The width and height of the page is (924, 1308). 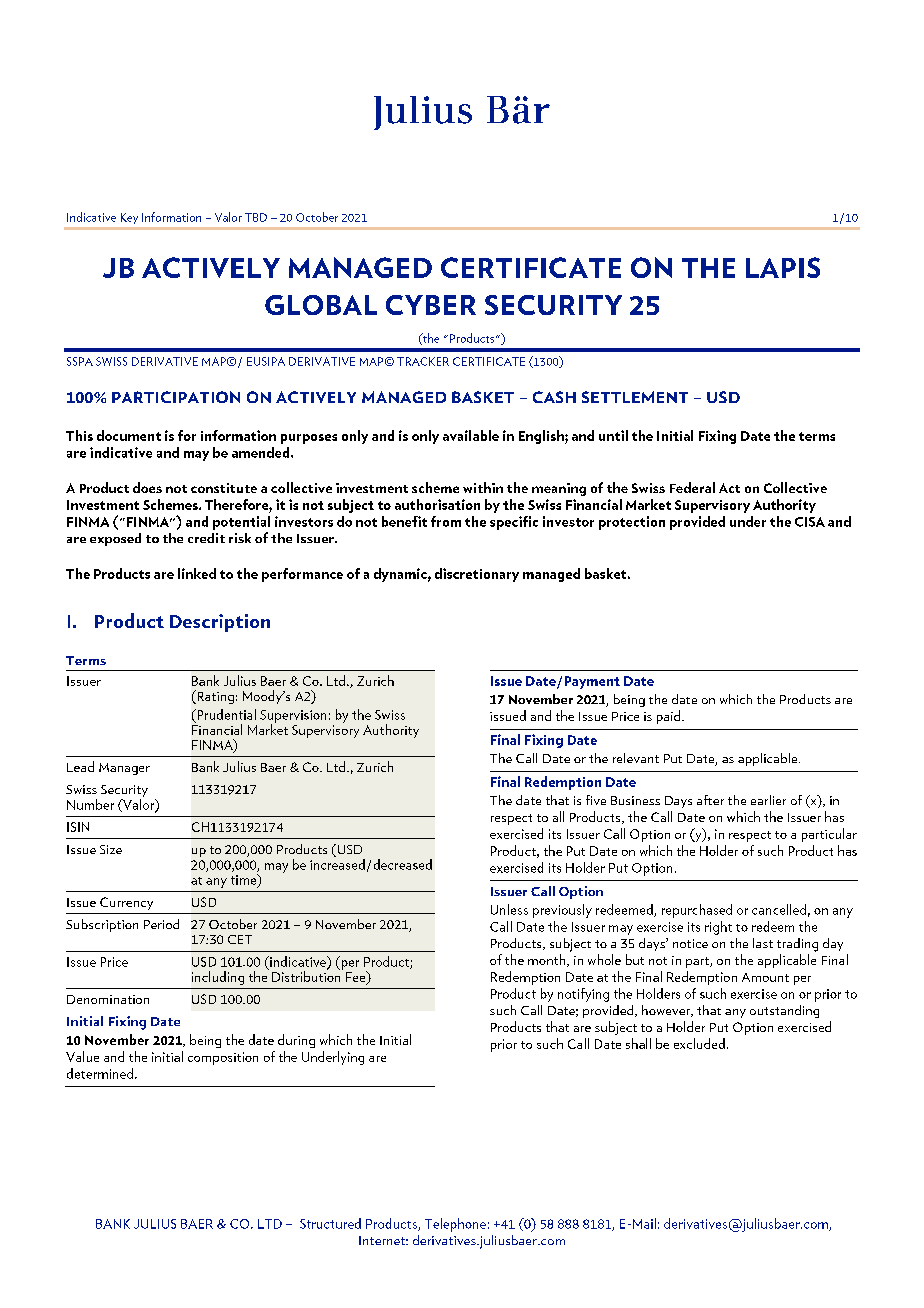 What do you see at coordinates (670, 717) in the page?
I see `paid` at bounding box center [670, 717].
